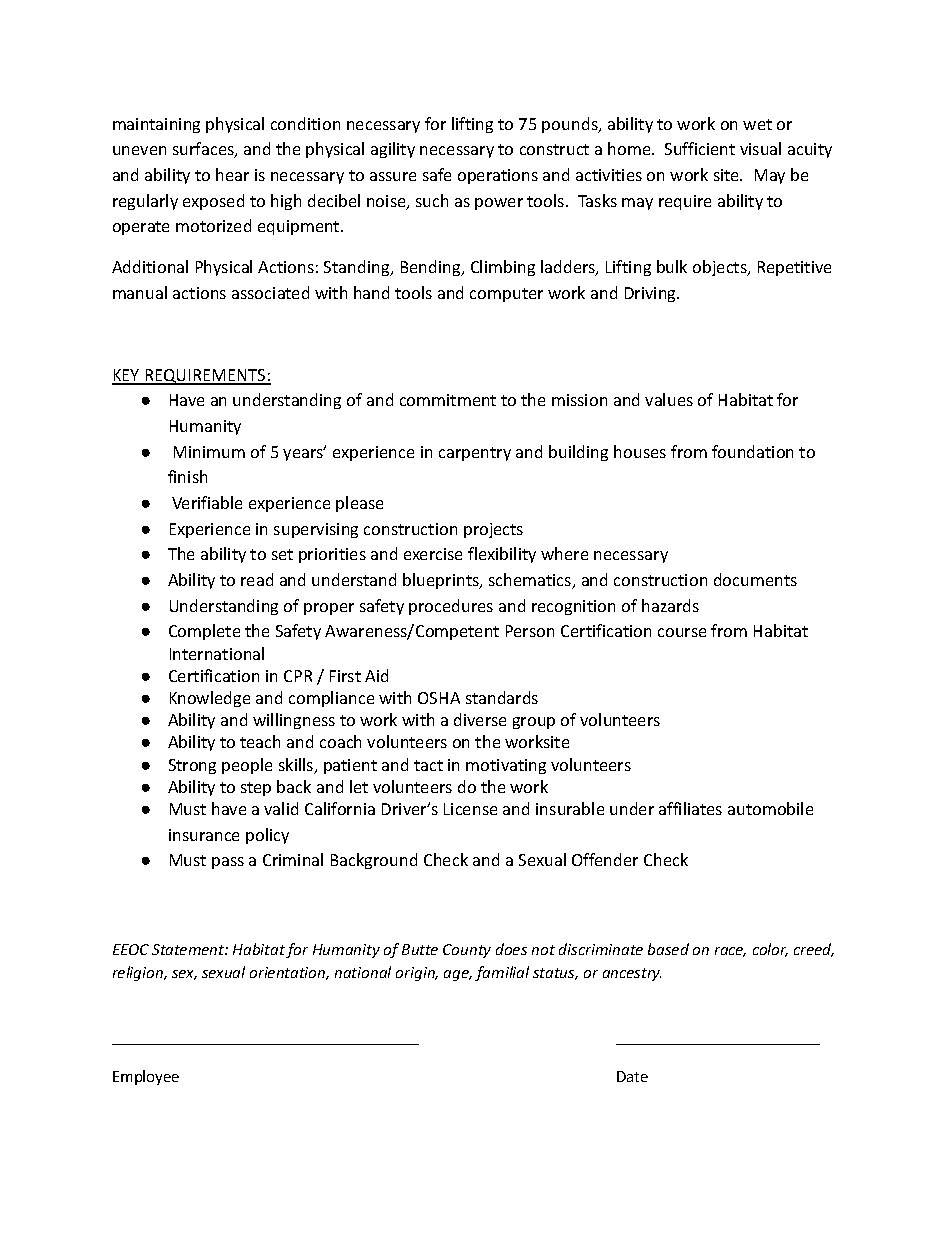  I want to click on motivating, so click(506, 766).
